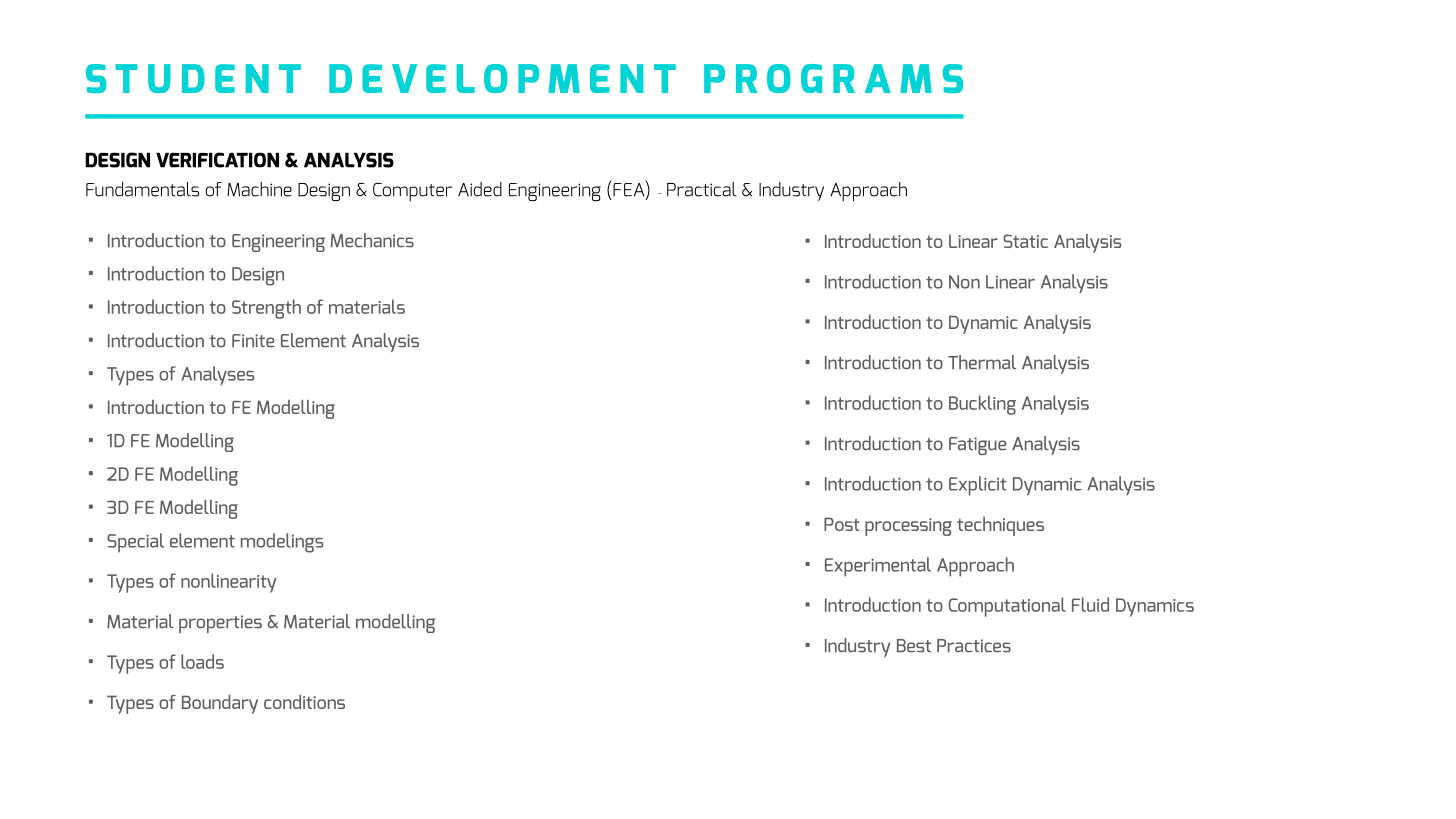 This page has width=1456, height=819. What do you see at coordinates (220, 704) in the page?
I see `Boundary` at bounding box center [220, 704].
